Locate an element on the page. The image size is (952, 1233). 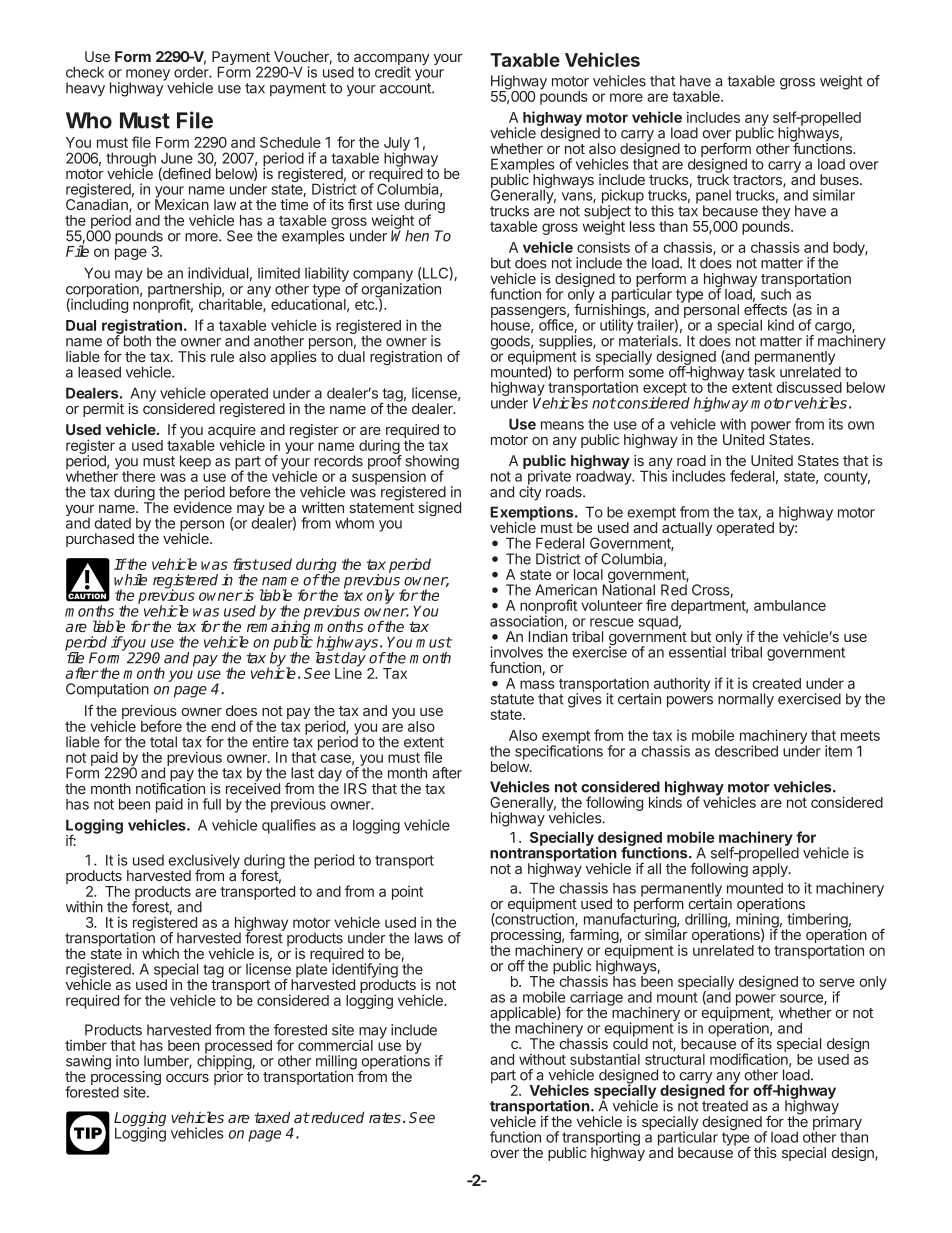
buses is located at coordinates (840, 179).
